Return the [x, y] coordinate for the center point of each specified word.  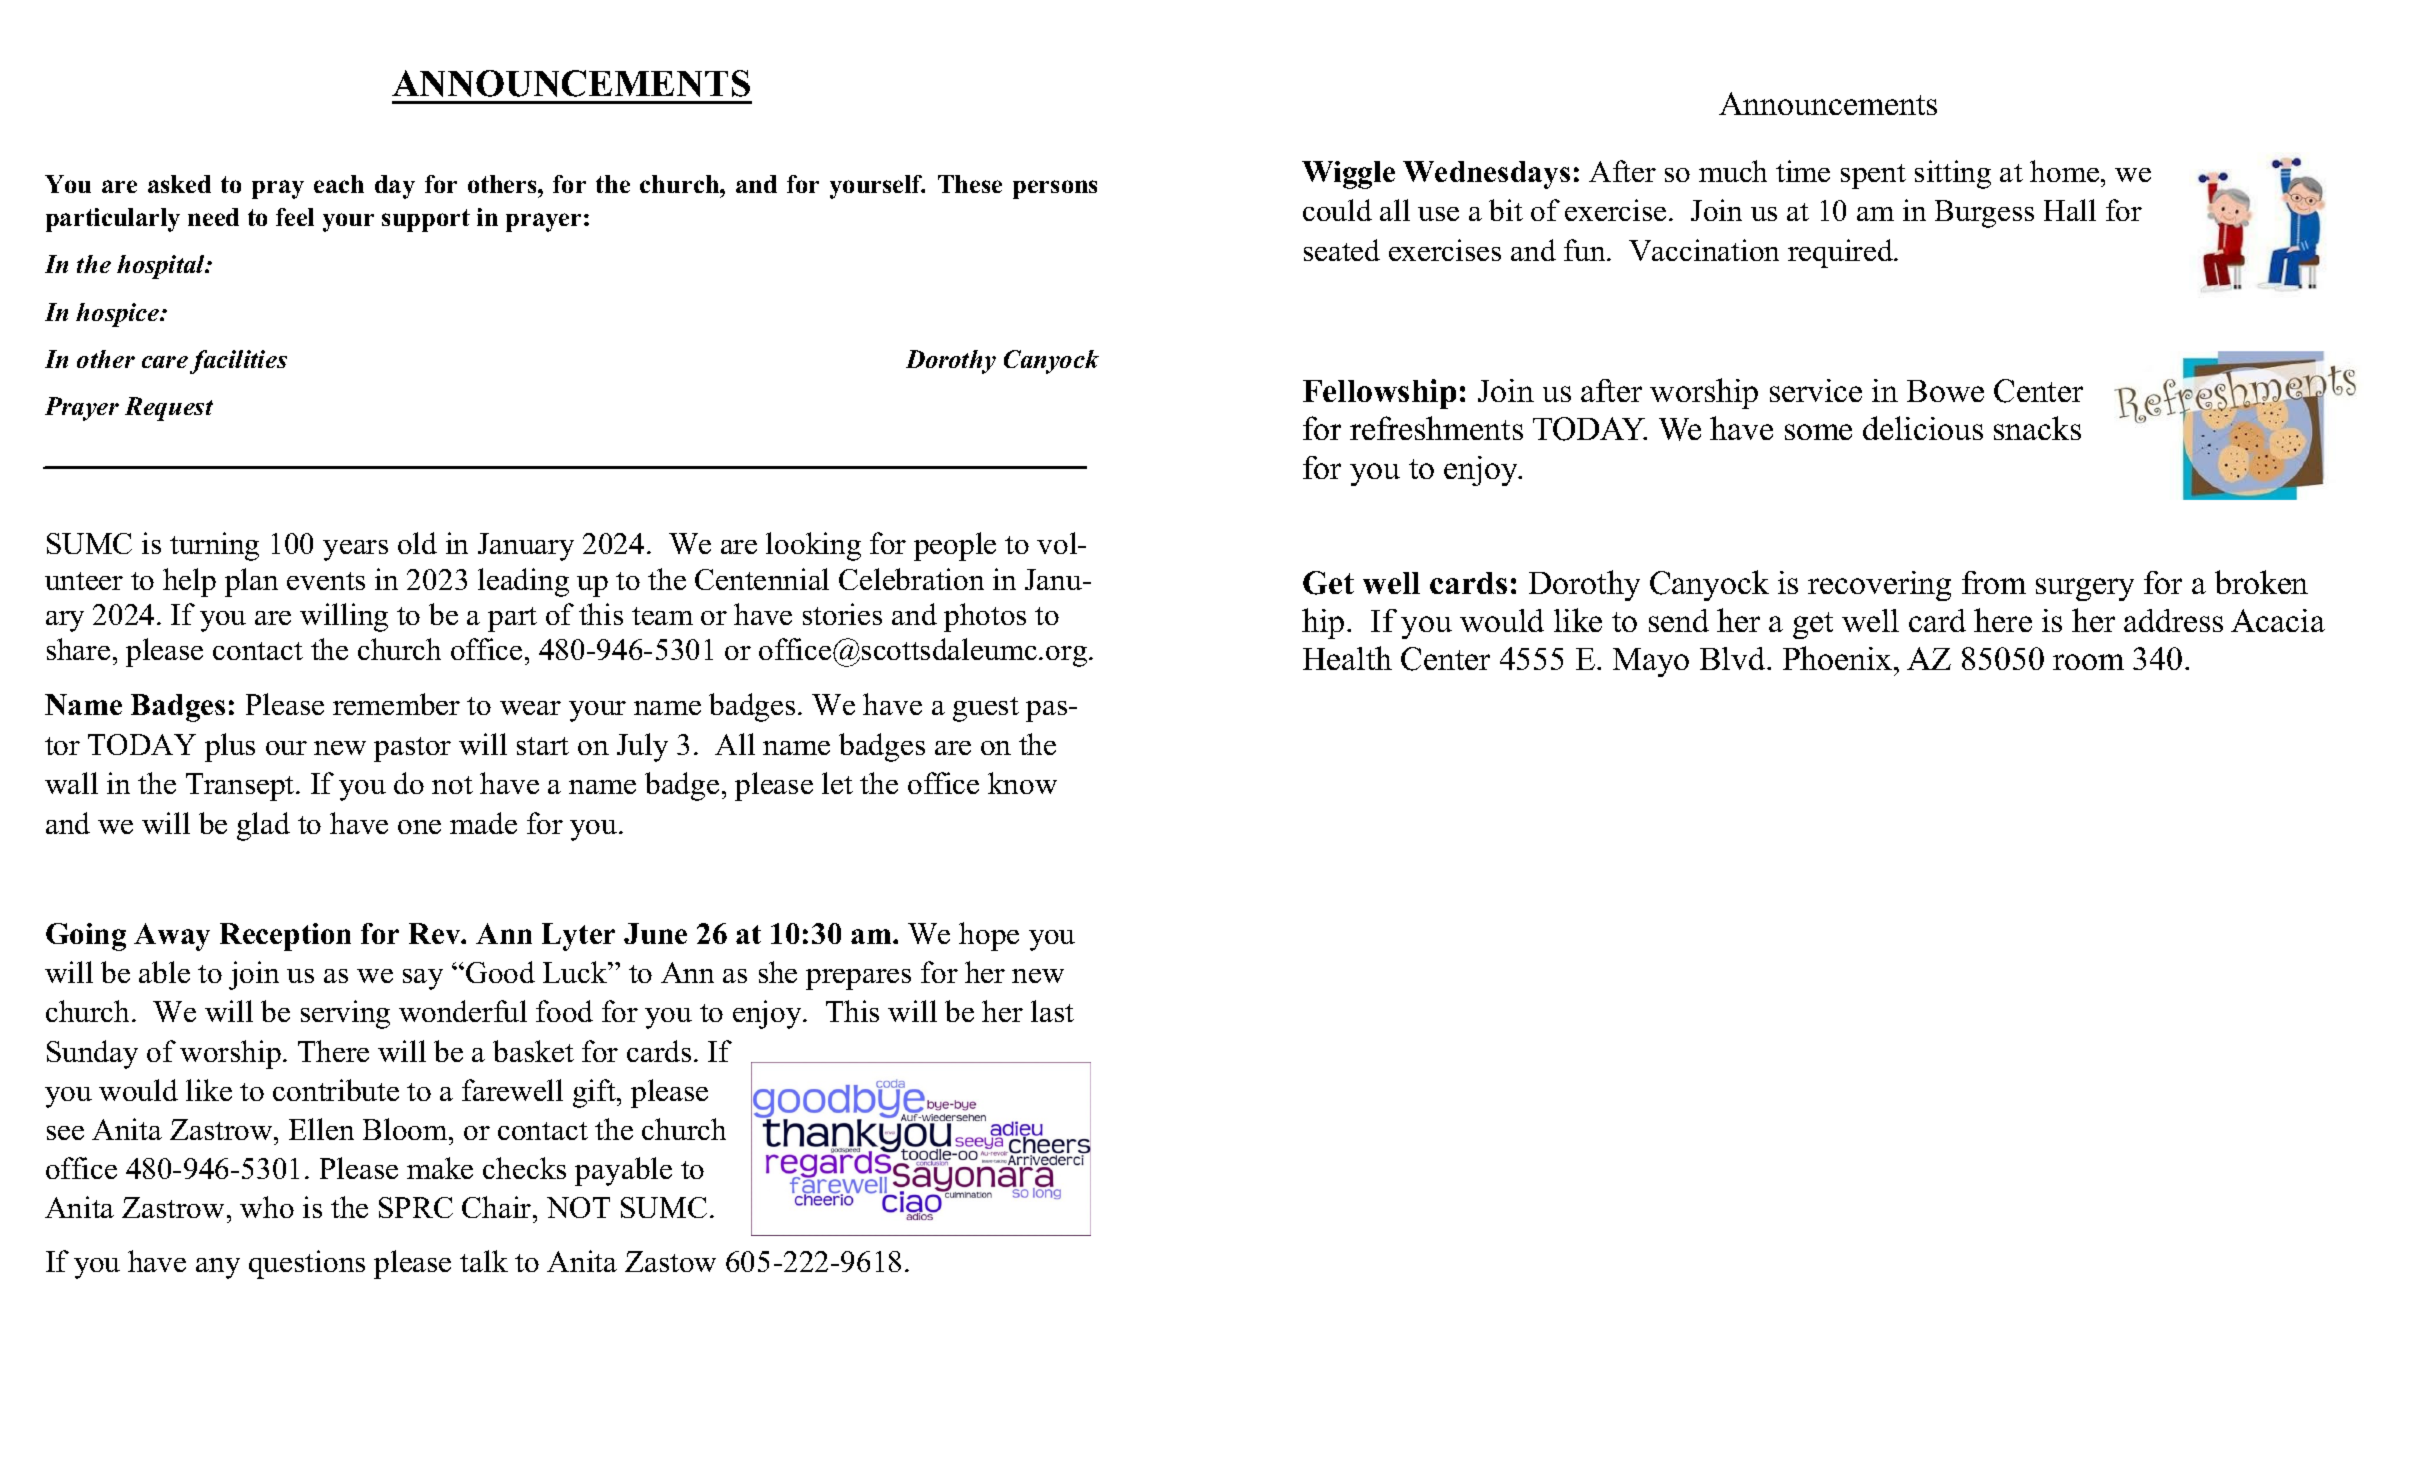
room [2088, 662]
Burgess [1984, 214]
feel [295, 217]
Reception [285, 937]
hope [989, 936]
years [355, 550]
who [267, 1207]
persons [1055, 189]
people [955, 546]
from [1994, 582]
